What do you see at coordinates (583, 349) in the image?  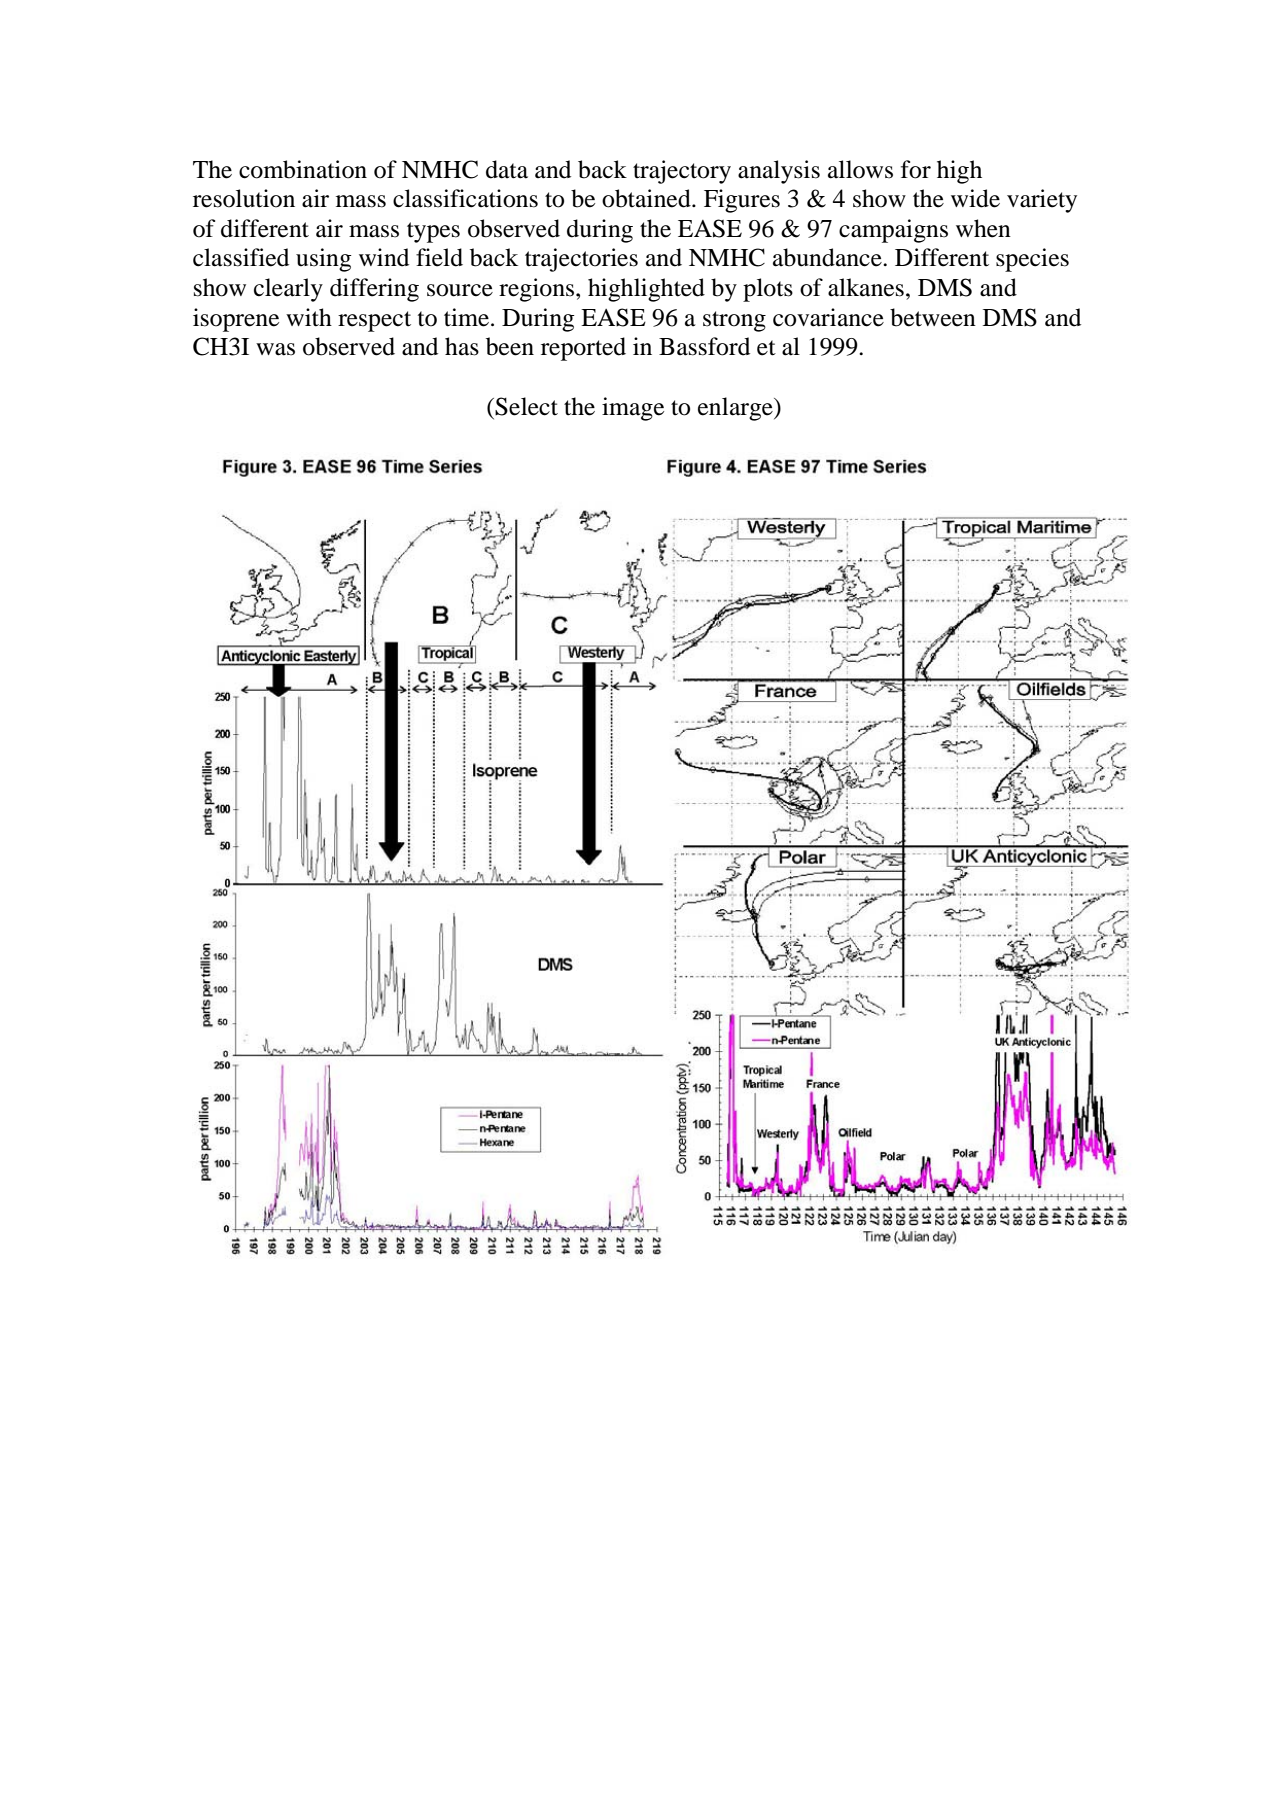 I see `reported` at bounding box center [583, 349].
